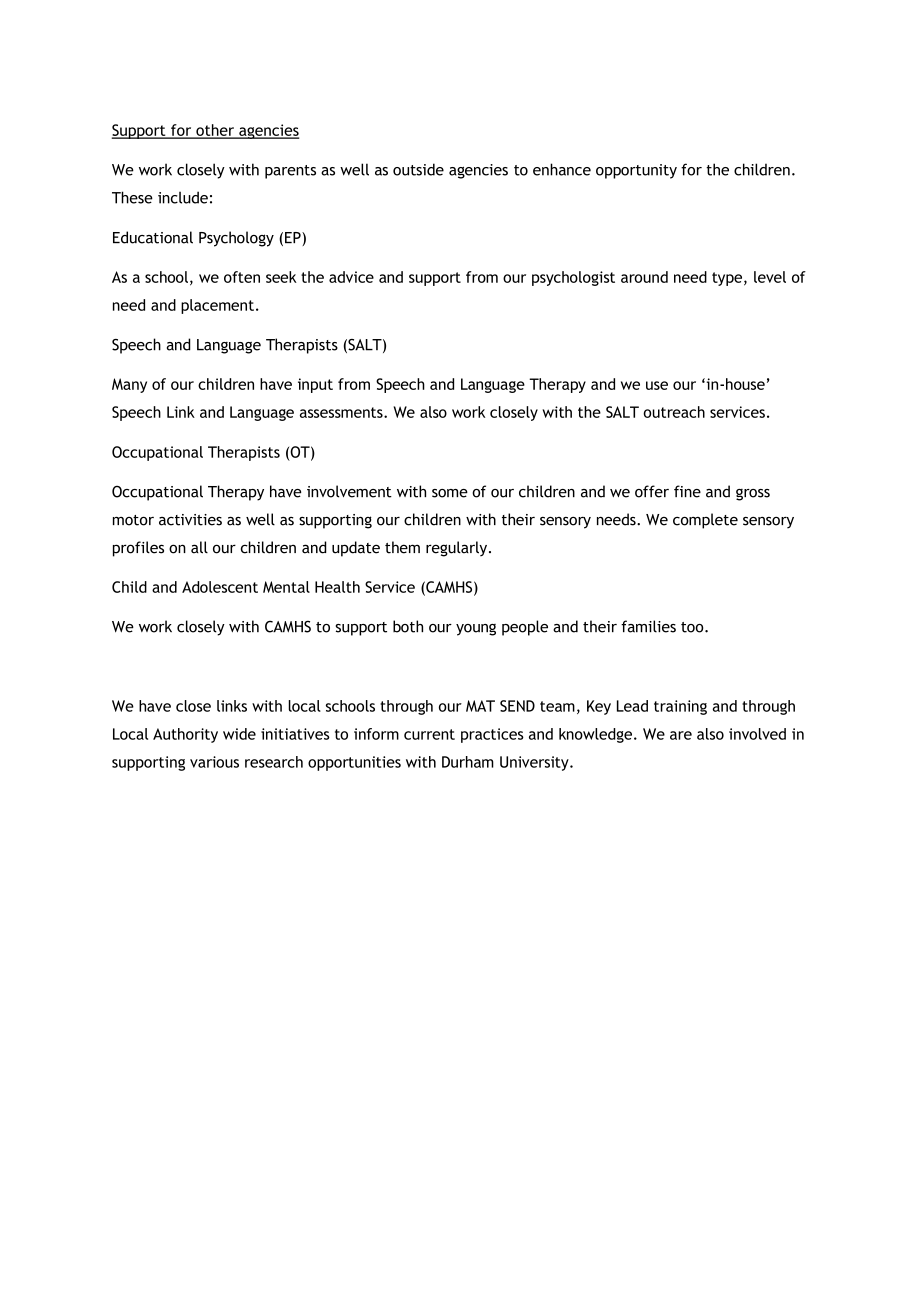  Describe the element at coordinates (636, 171) in the screenshot. I see `opportunity` at that location.
